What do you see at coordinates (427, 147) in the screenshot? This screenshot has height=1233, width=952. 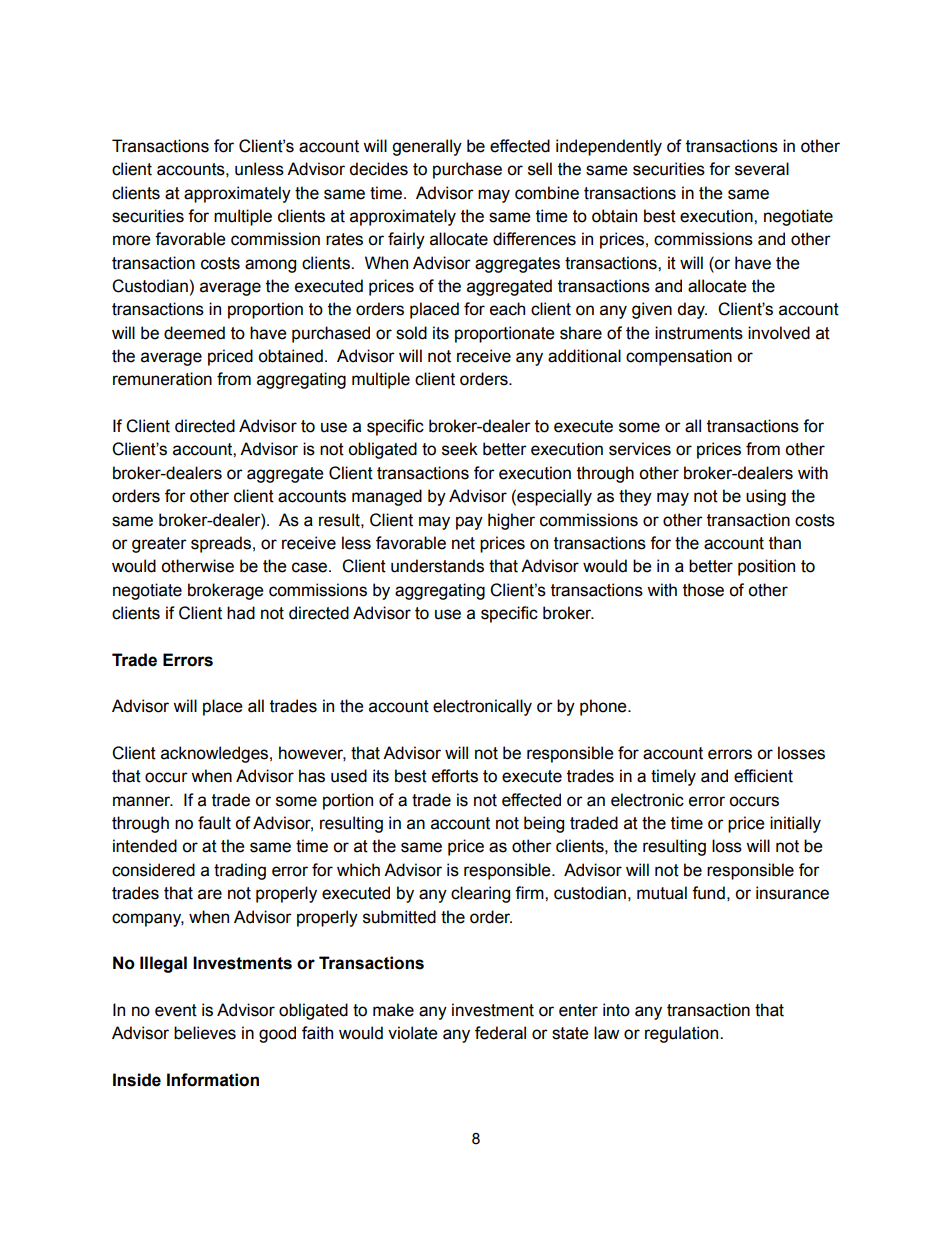 I see `generally` at bounding box center [427, 147].
